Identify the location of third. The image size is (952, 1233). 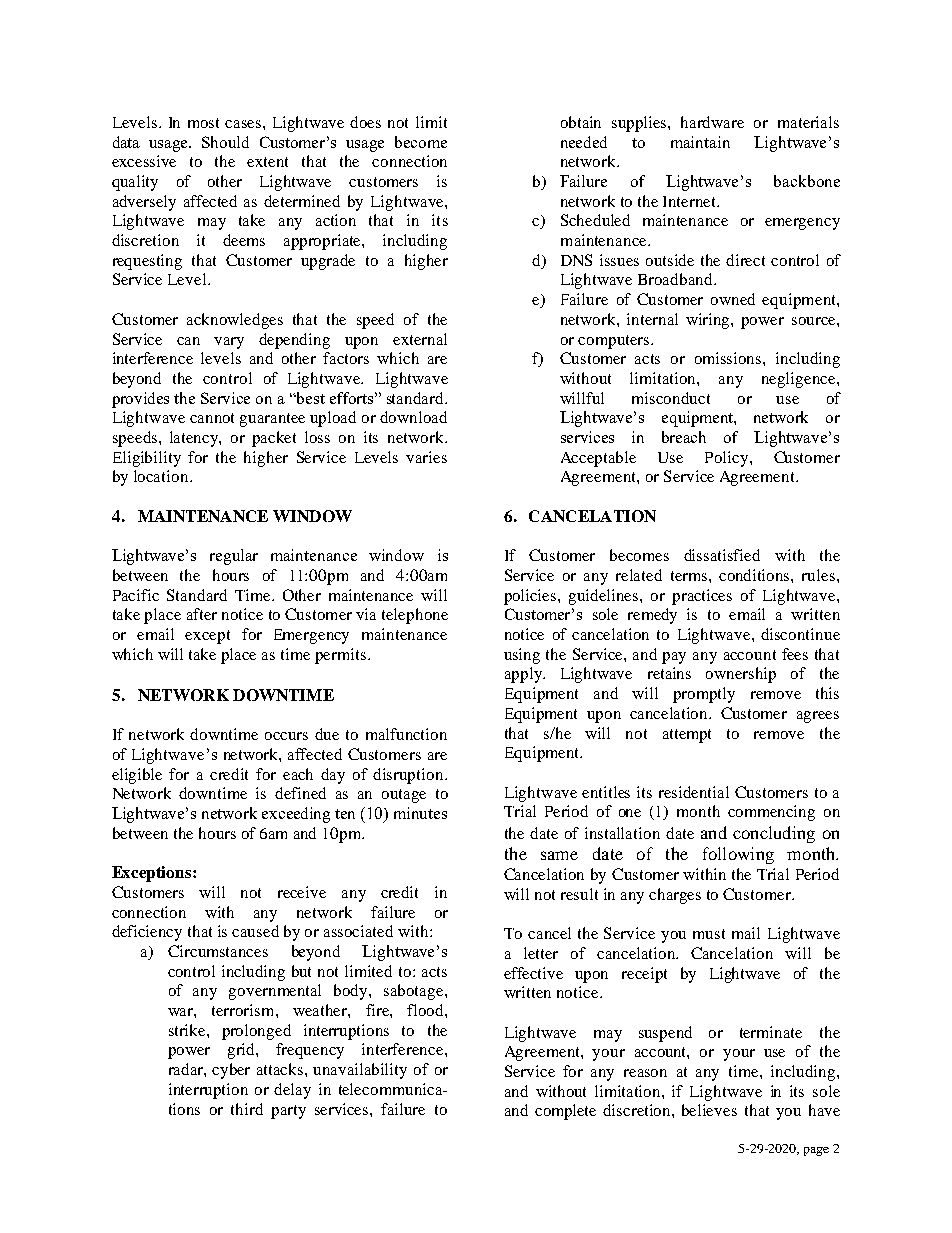
(247, 1109).
